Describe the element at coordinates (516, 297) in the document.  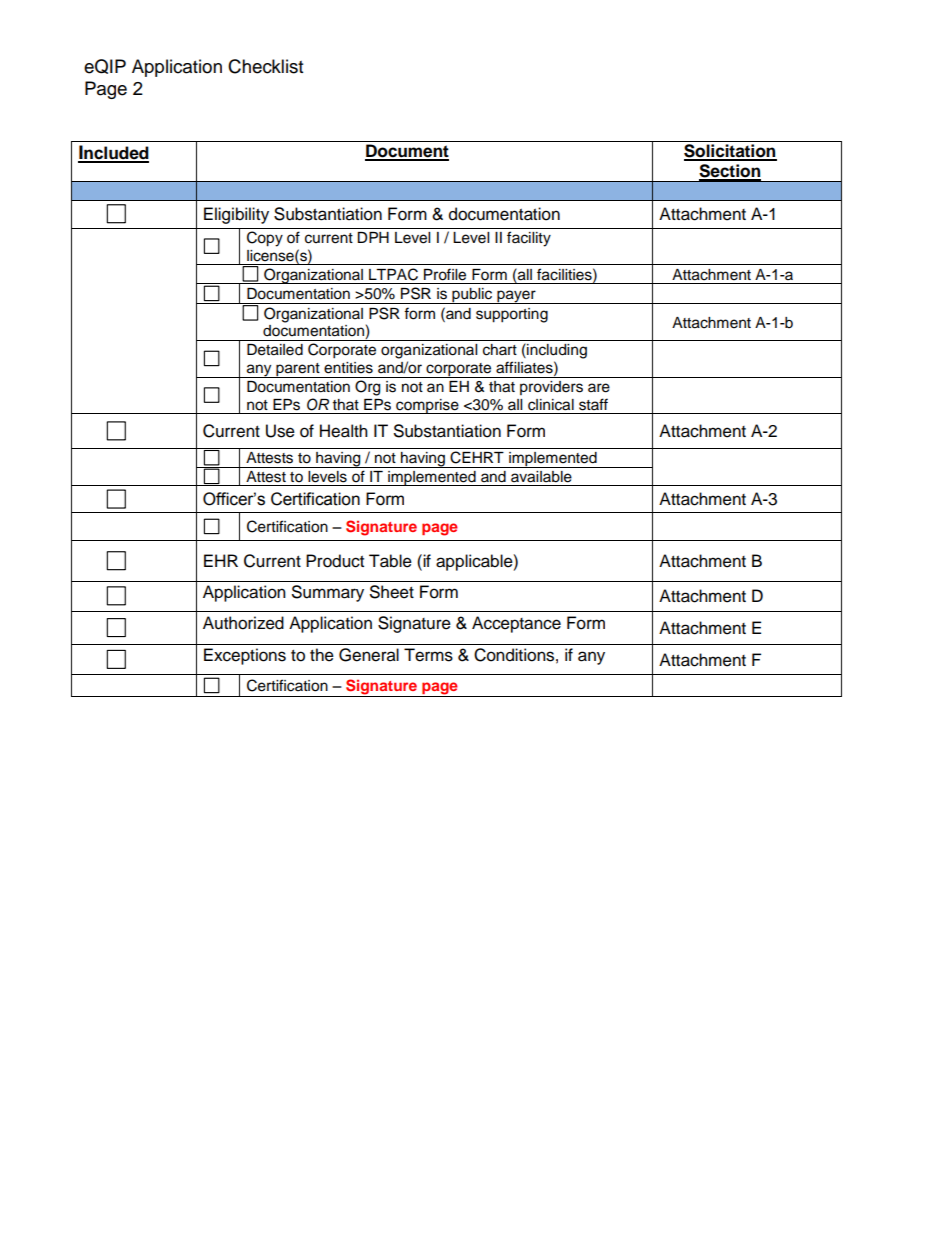
I see `payer` at that location.
